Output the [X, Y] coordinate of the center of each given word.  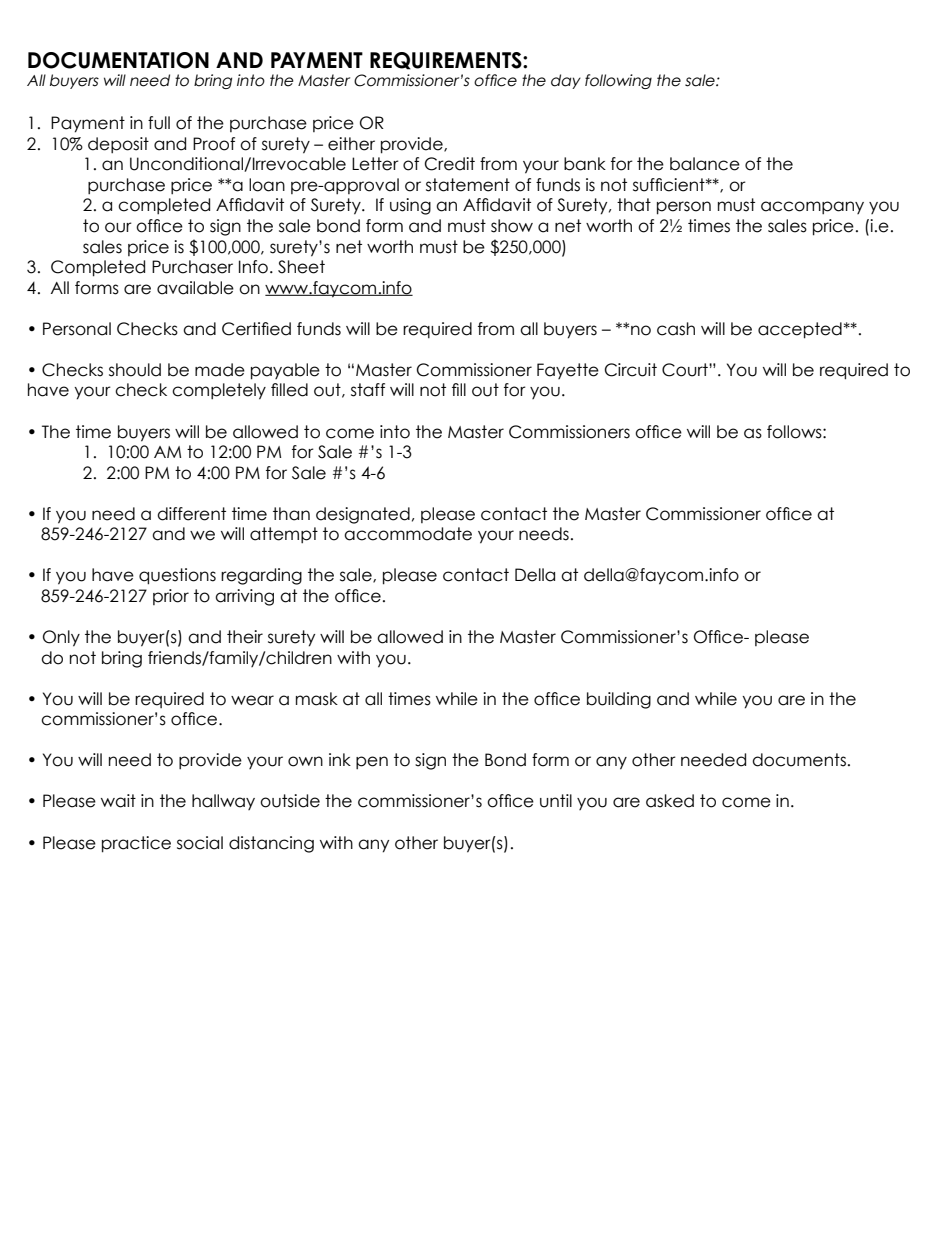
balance [705, 164]
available [195, 288]
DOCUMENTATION [118, 60]
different [191, 514]
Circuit [631, 370]
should [135, 370]
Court [686, 370]
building [619, 700]
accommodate [408, 534]
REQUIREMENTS [447, 61]
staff [368, 390]
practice [136, 844]
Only [61, 638]
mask [317, 699]
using [410, 206]
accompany [812, 207]
